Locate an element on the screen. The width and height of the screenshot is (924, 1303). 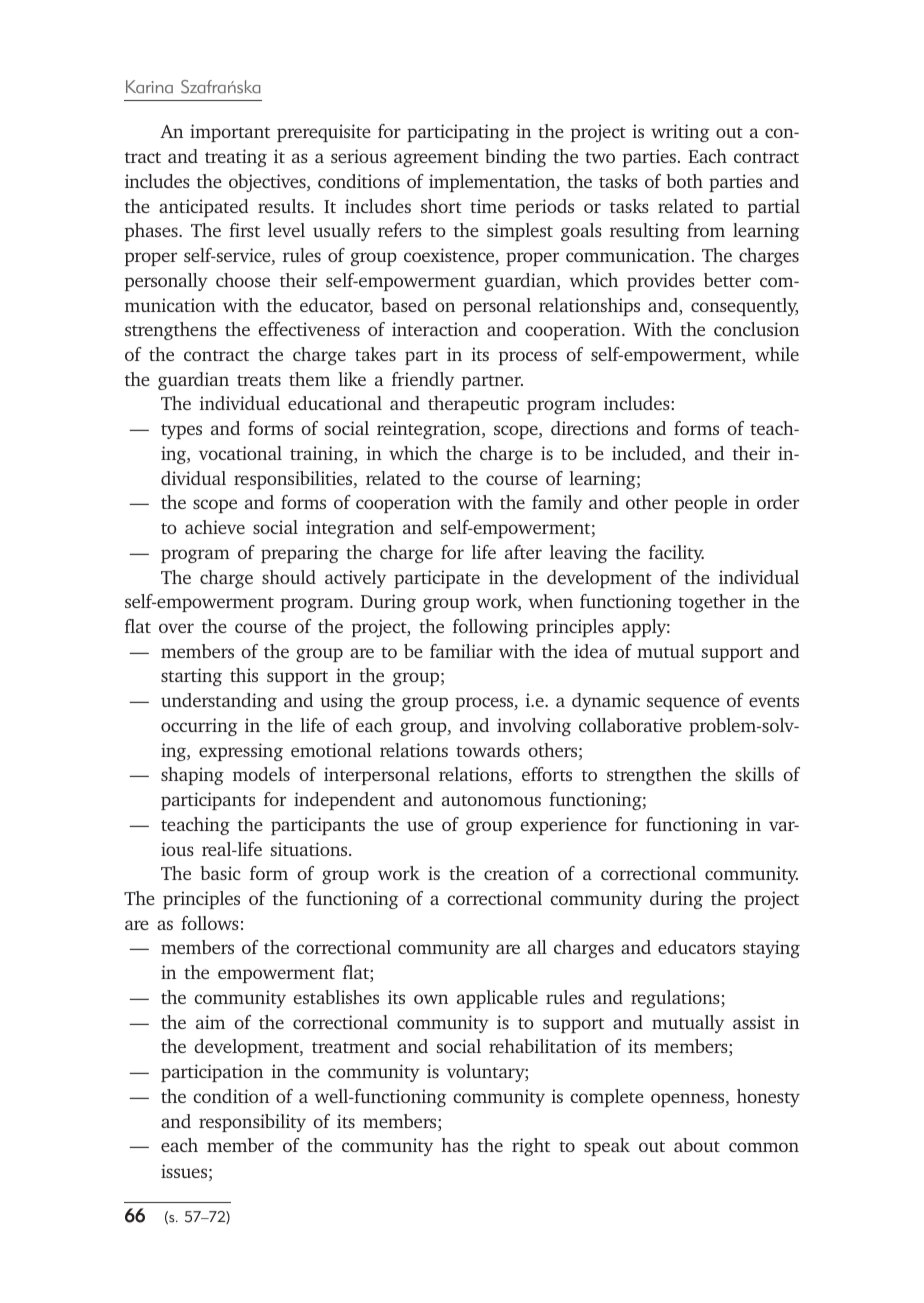
skills is located at coordinates (754, 774).
